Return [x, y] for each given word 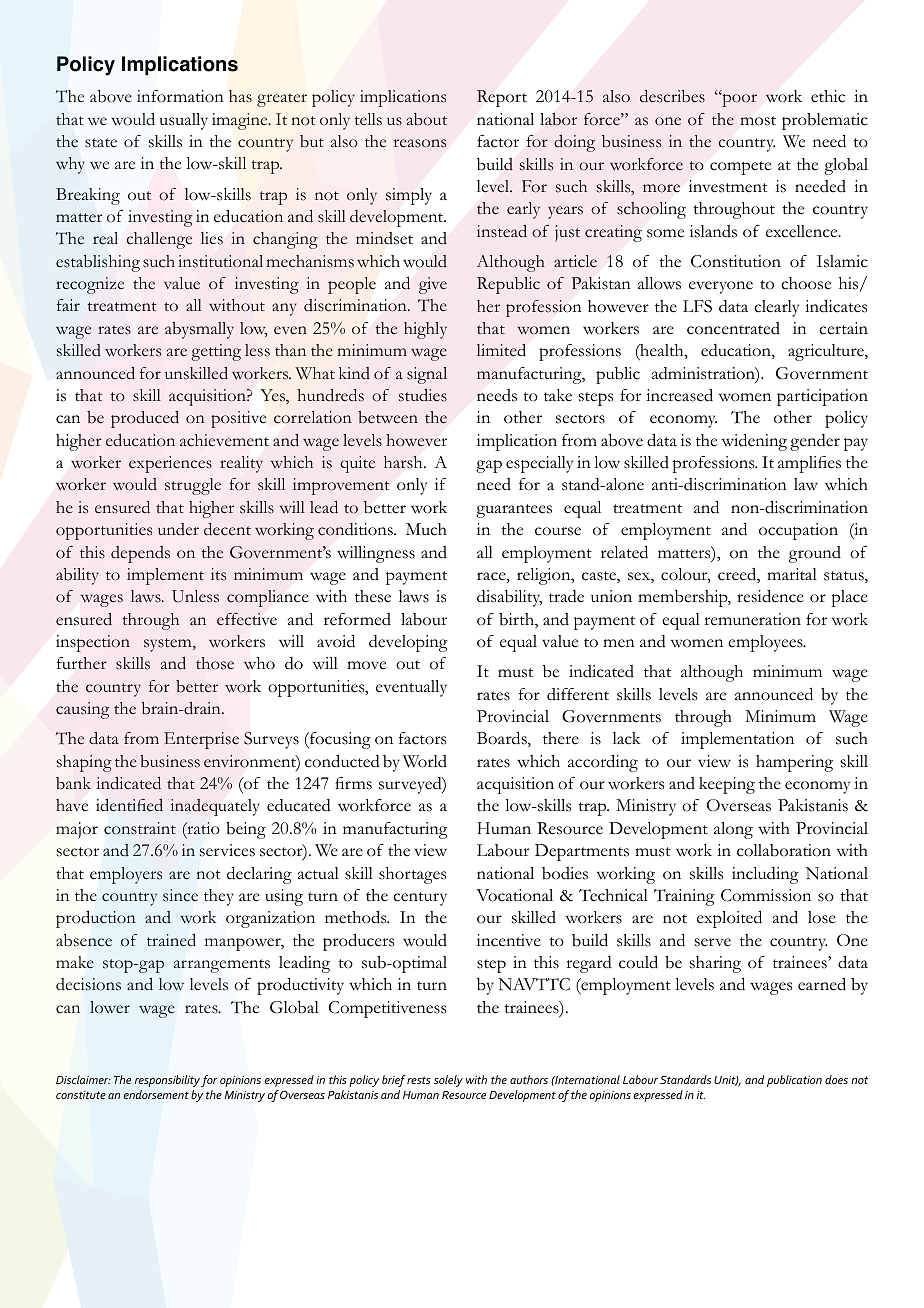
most [758, 121]
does [836, 1079]
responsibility [167, 1081]
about [427, 119]
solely [448, 1081]
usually [184, 121]
